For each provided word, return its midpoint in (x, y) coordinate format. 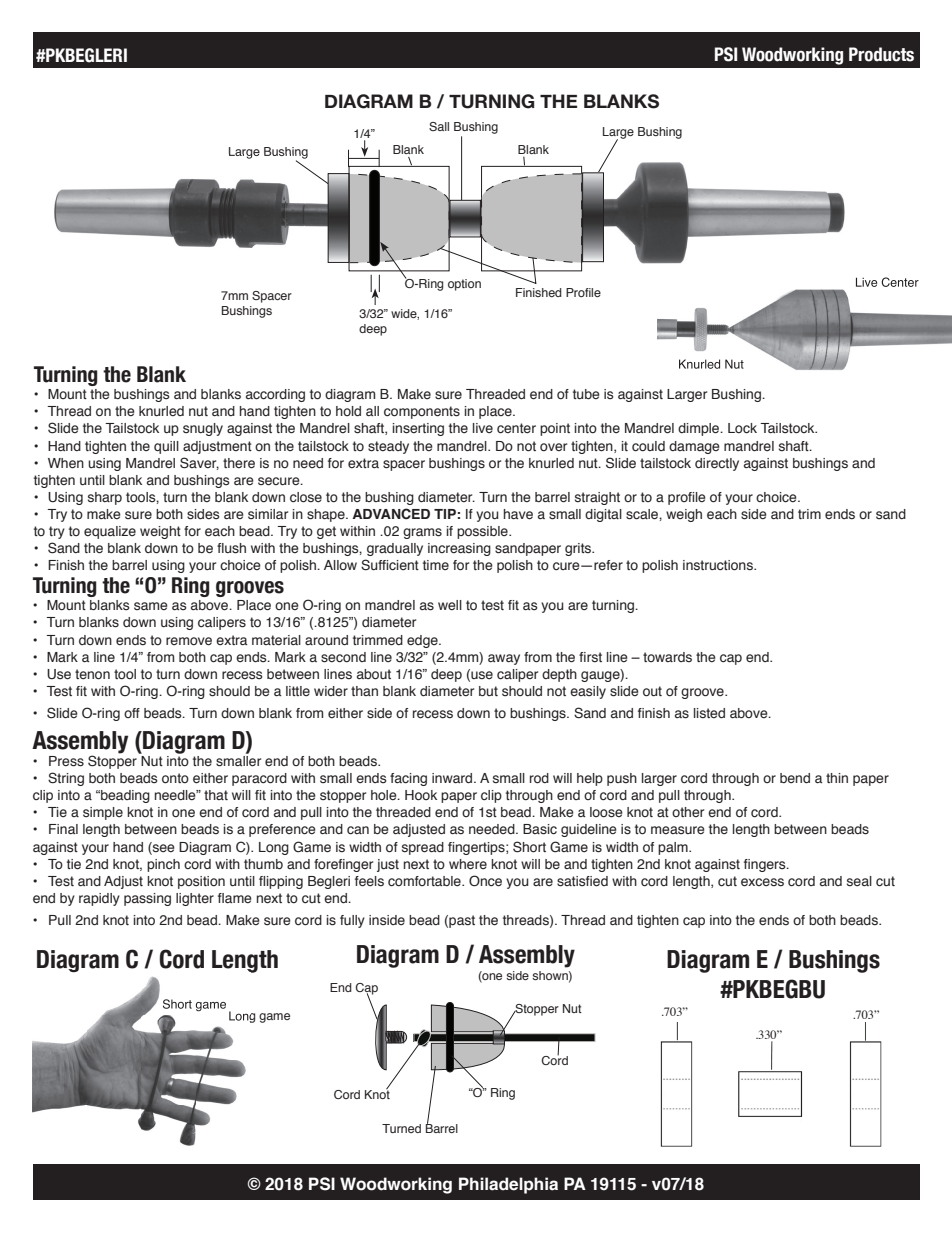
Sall (439, 126)
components (422, 412)
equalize (110, 532)
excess (762, 882)
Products (881, 54)
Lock (742, 428)
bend (795, 778)
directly (717, 464)
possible (483, 532)
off (132, 713)
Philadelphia (508, 1185)
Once (485, 881)
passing (147, 899)
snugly (203, 429)
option (464, 285)
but (488, 691)
